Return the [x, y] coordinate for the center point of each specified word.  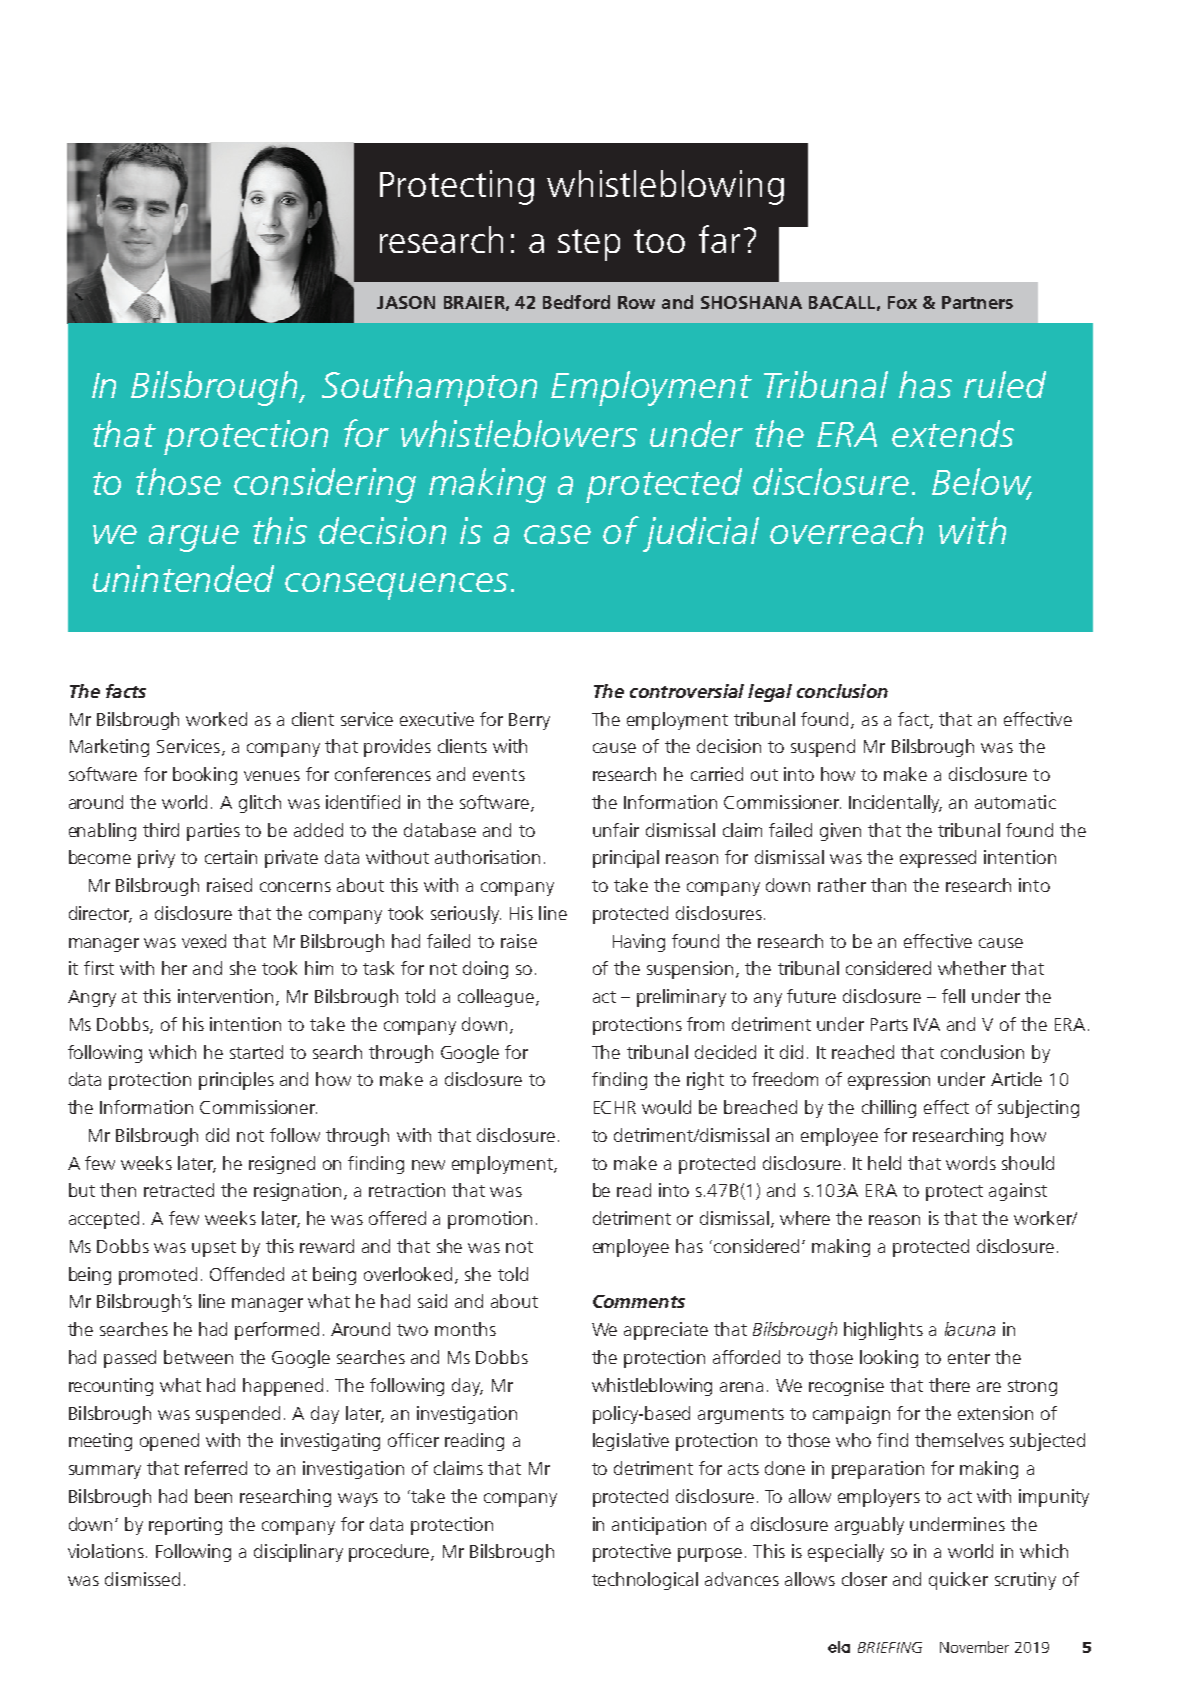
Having [639, 943]
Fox [902, 302]
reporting [185, 1526]
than [888, 885]
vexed [204, 941]
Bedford [576, 302]
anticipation [659, 1526]
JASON [406, 302]
